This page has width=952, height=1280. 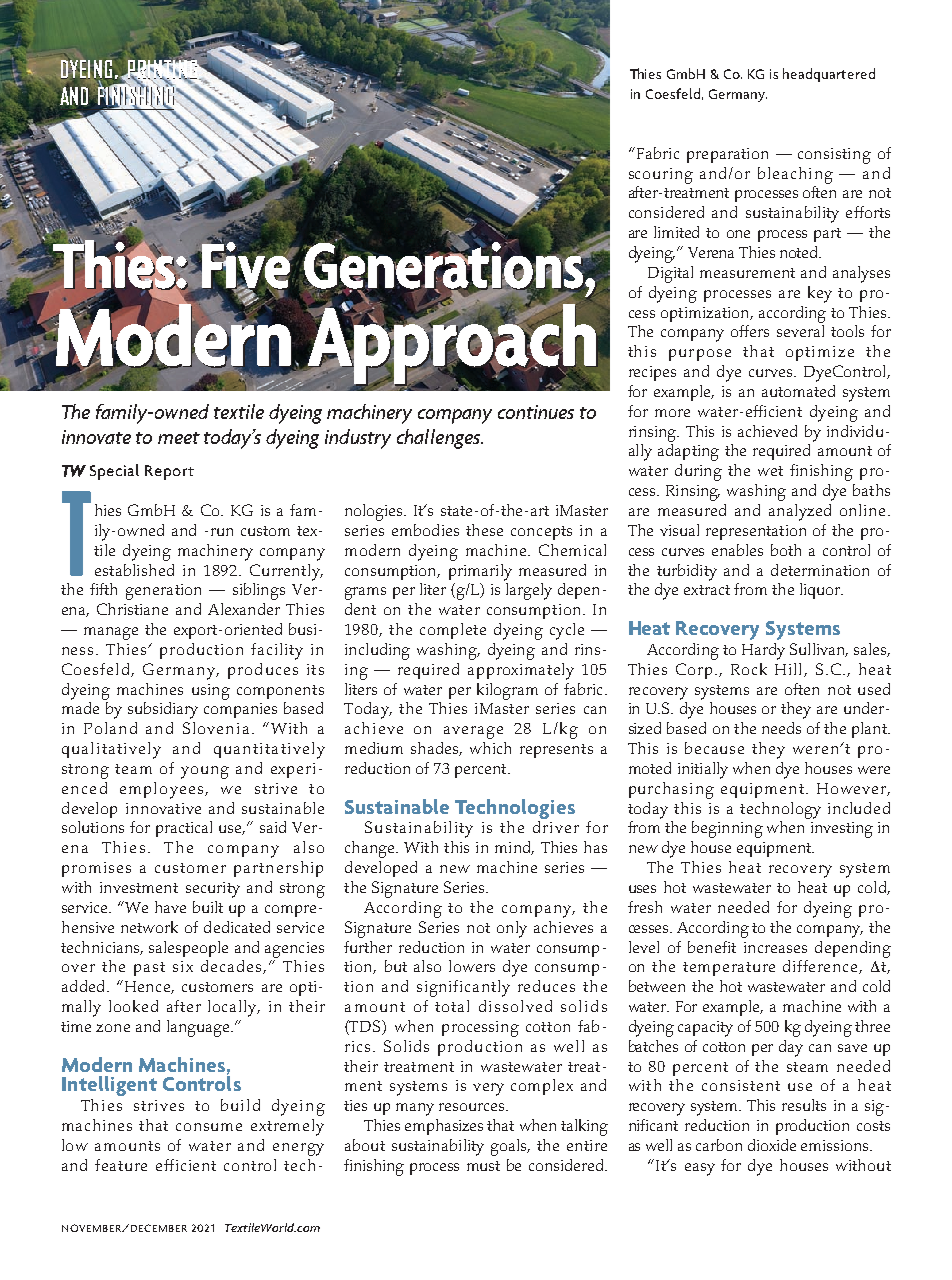 I want to click on headquartered, so click(x=829, y=75).
